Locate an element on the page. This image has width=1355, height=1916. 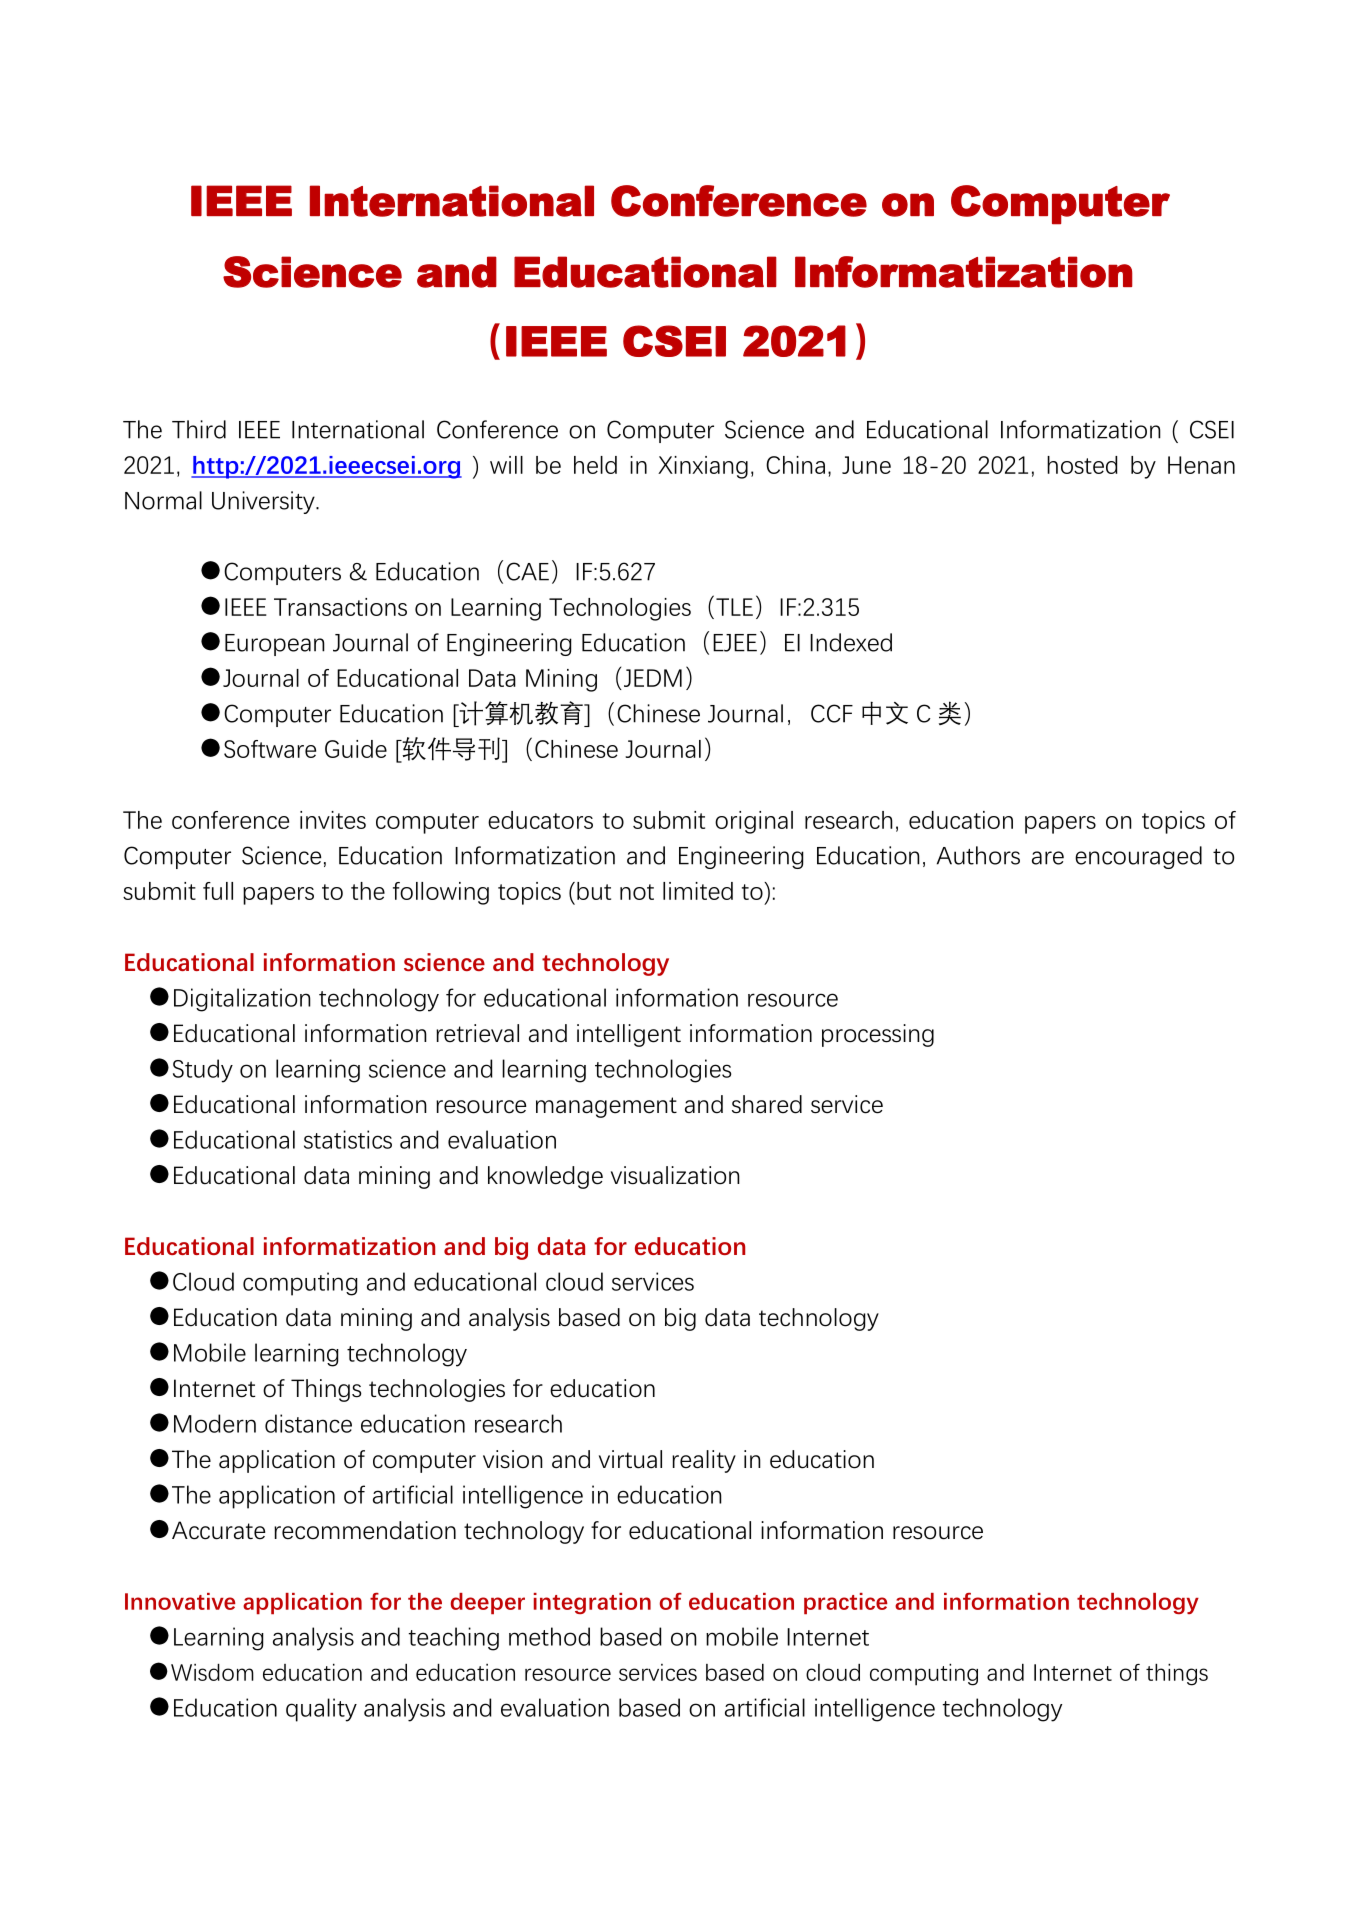
quality is located at coordinates (321, 1710).
